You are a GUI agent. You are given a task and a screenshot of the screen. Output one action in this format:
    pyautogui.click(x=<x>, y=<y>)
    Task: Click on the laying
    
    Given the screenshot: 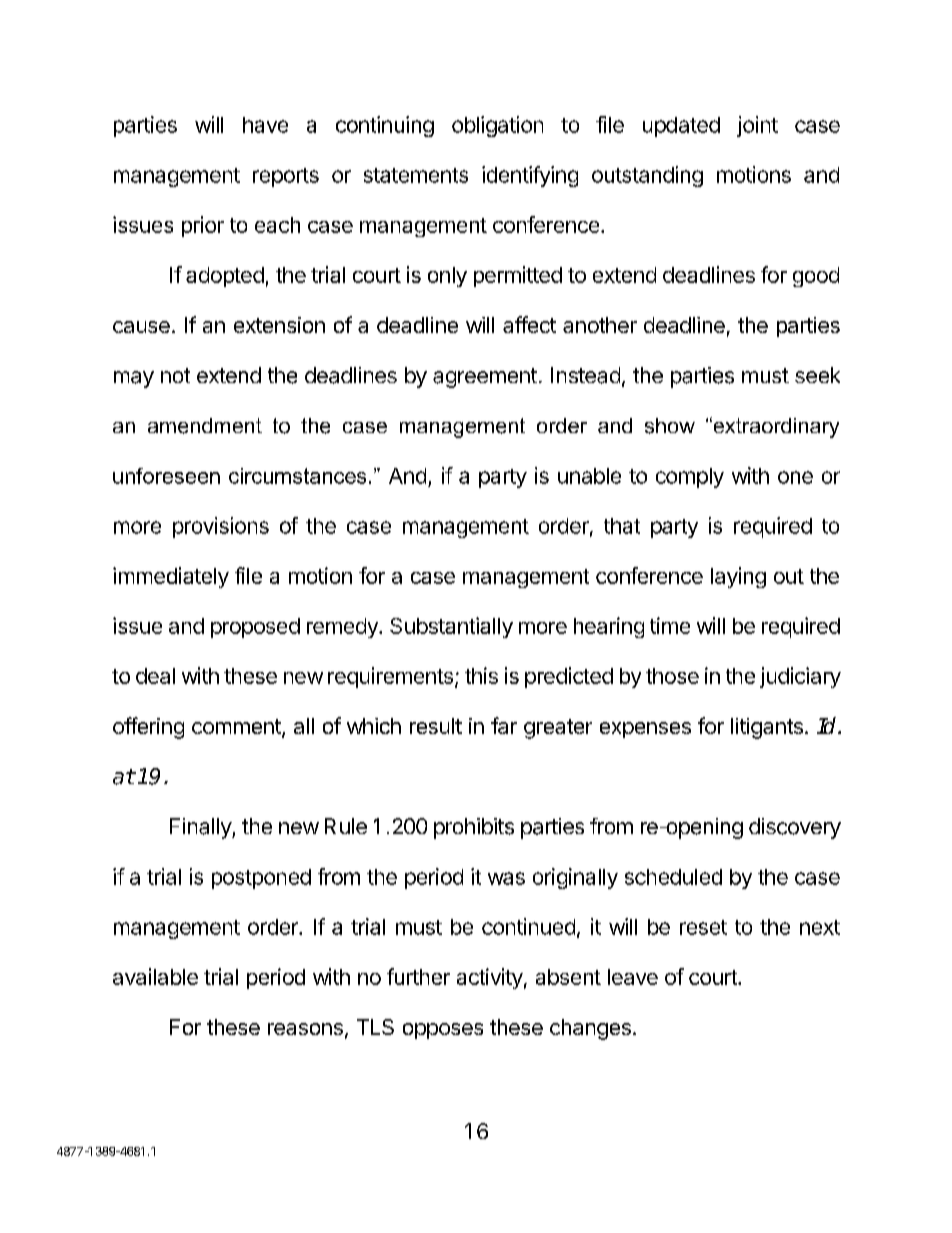 What is the action you would take?
    pyautogui.click(x=738, y=577)
